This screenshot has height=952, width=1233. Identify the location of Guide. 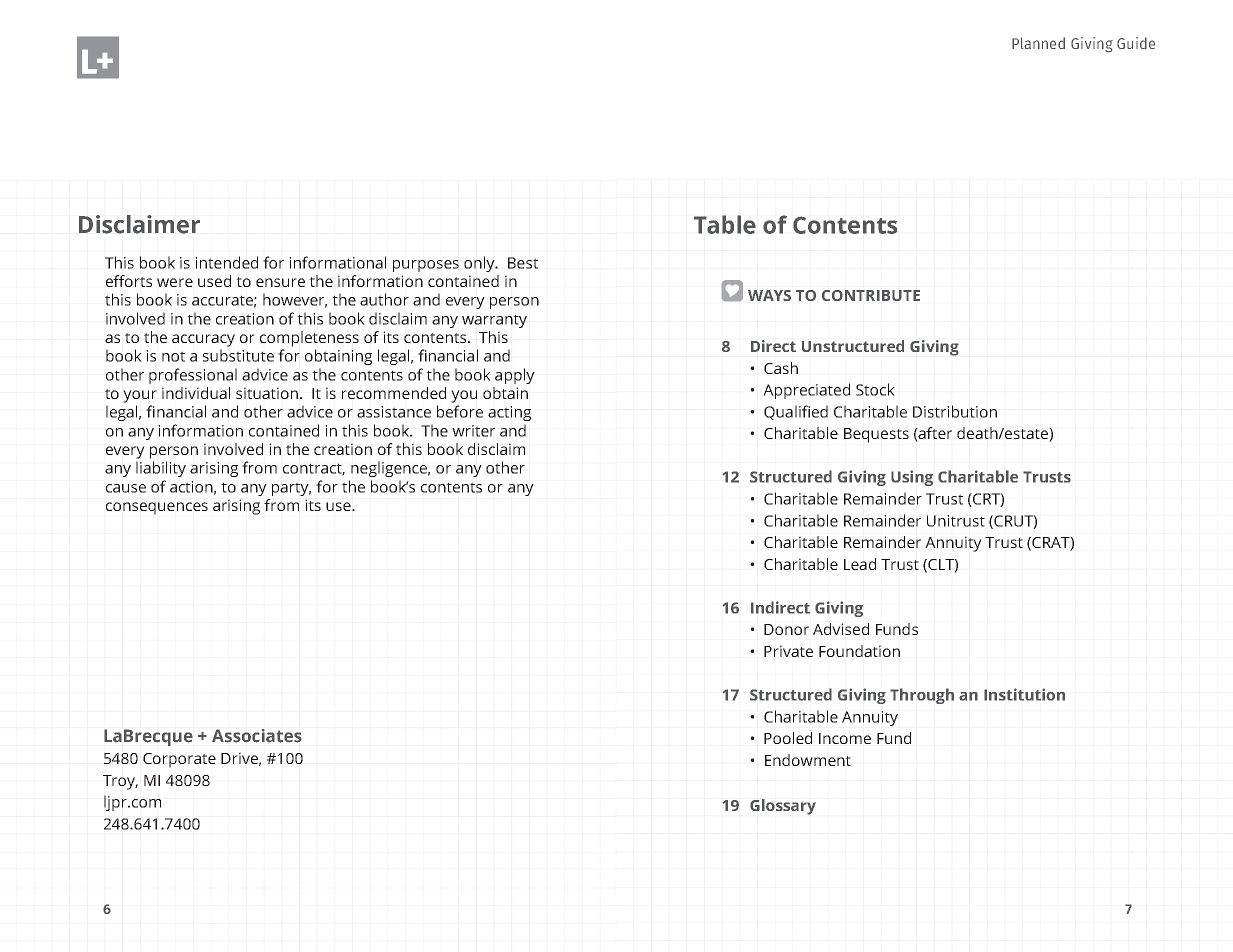
(1136, 43).
